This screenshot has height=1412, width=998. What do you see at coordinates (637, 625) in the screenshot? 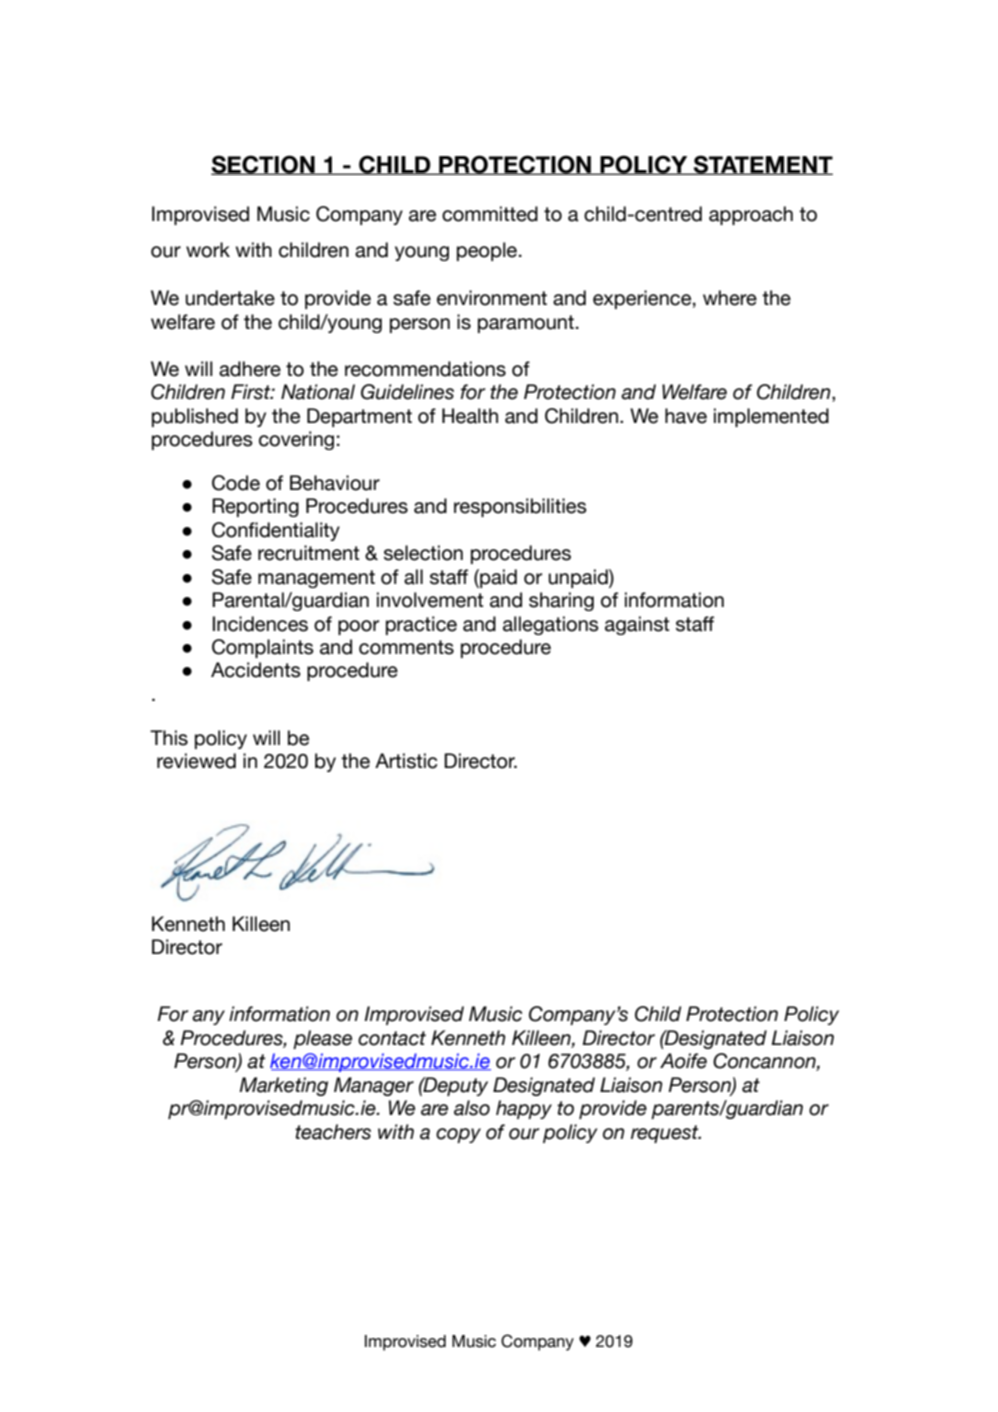
I see `against` at bounding box center [637, 625].
